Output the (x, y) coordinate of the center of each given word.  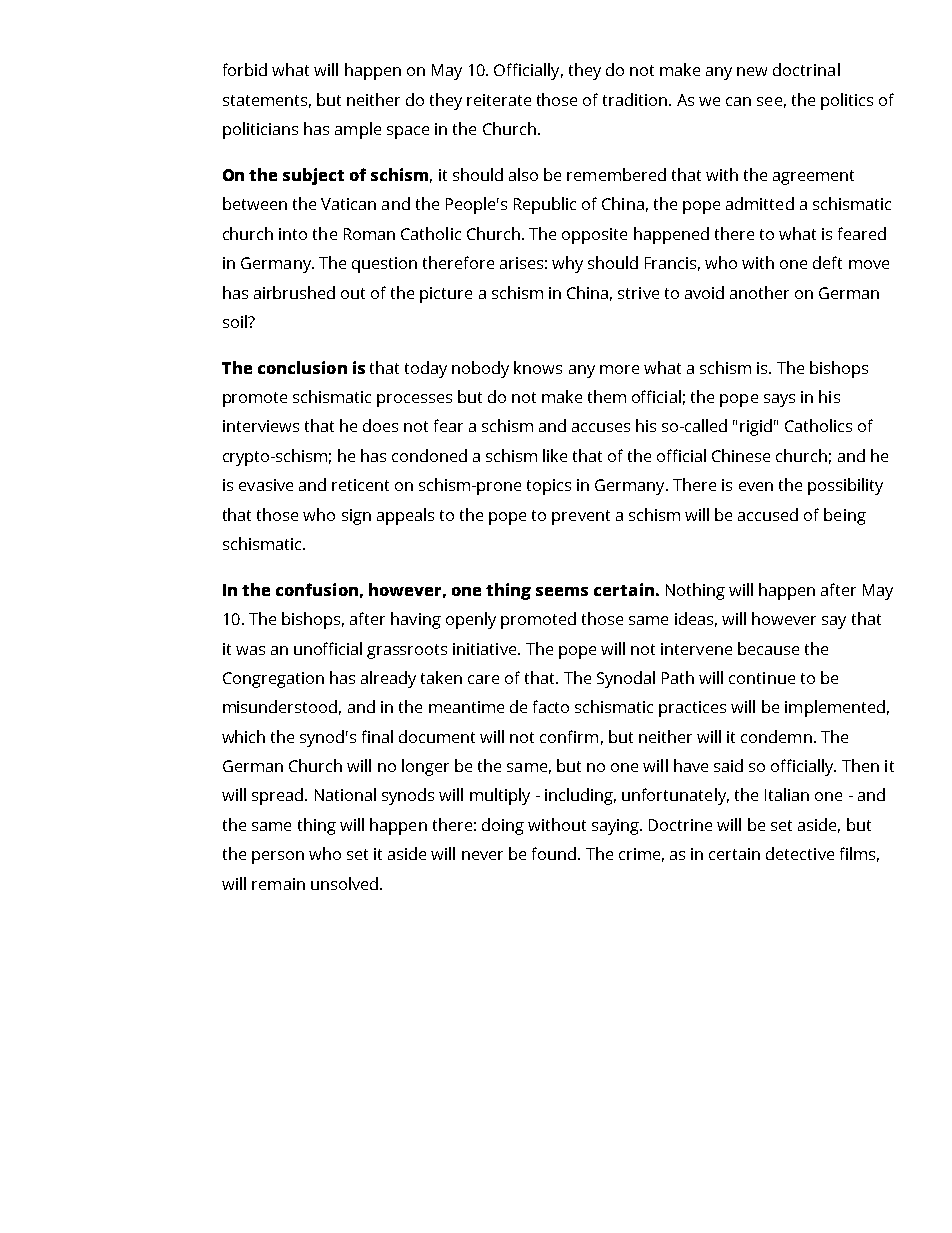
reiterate (499, 100)
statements (265, 100)
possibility (845, 486)
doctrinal (806, 69)
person (278, 857)
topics (549, 487)
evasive (266, 485)
